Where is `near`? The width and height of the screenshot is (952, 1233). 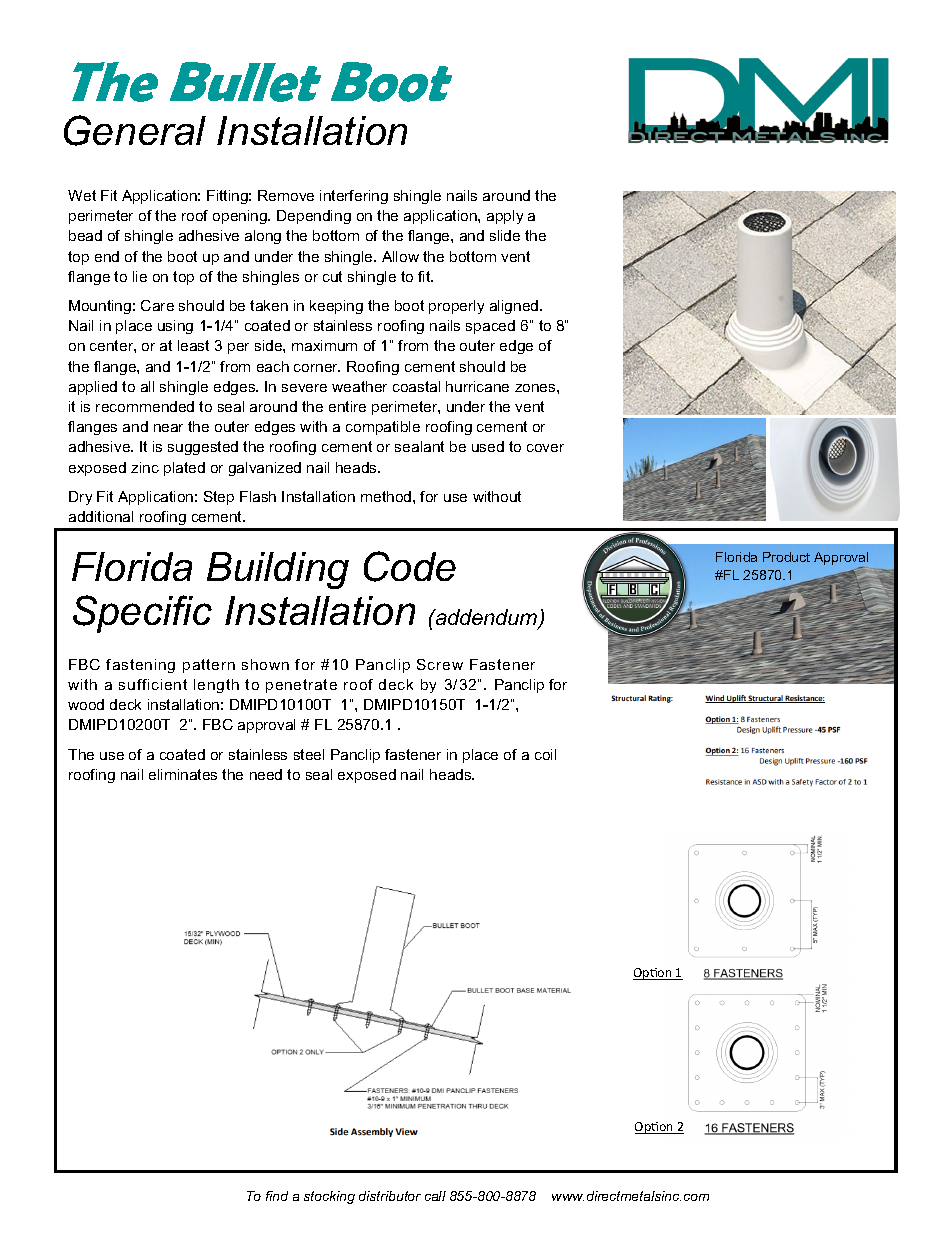 near is located at coordinates (168, 428).
